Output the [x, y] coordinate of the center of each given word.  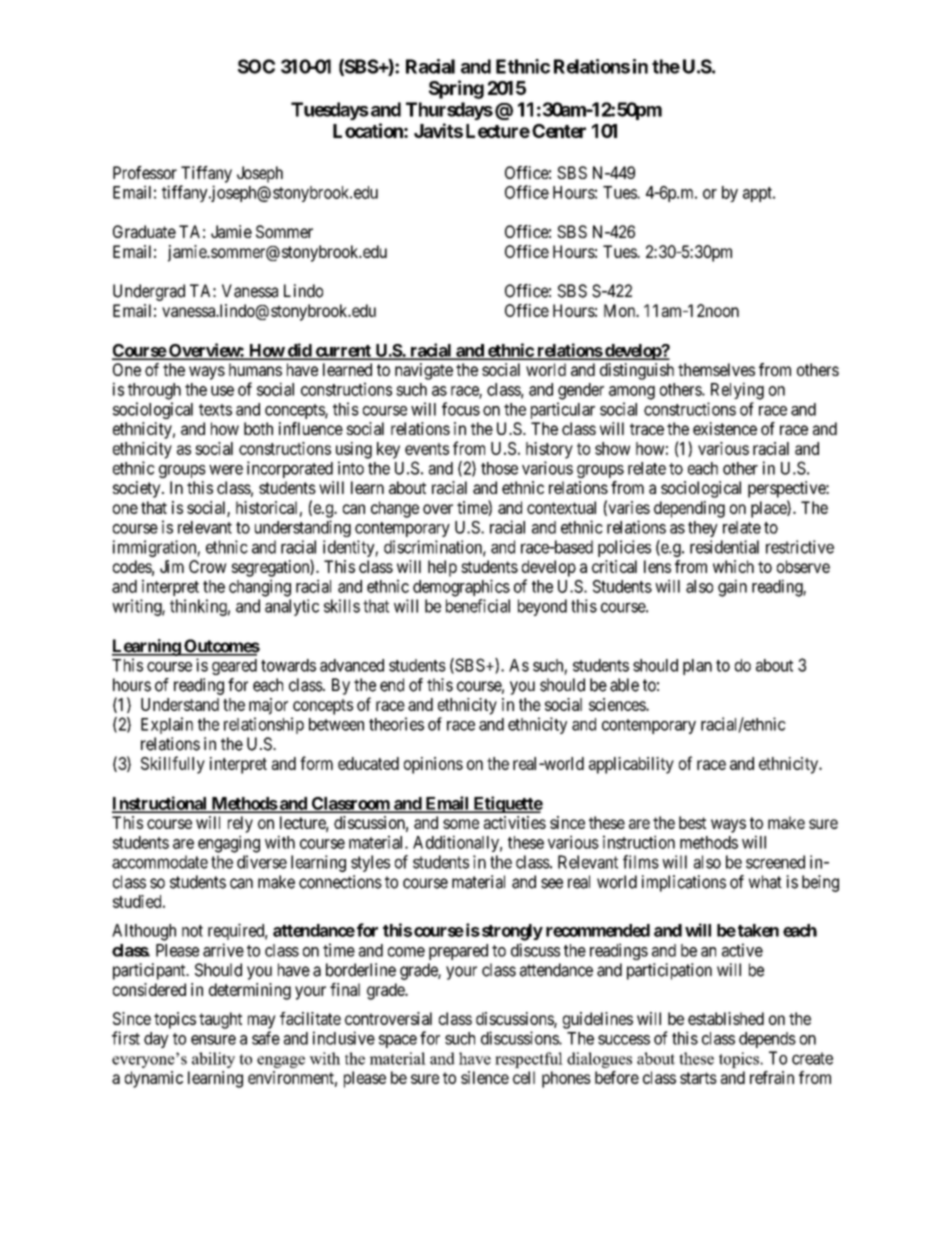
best [692, 822]
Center [559, 131]
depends [767, 1040]
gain [732, 588]
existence [725, 428]
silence [485, 1077]
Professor [145, 172]
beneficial [478, 606]
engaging [229, 844]
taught [220, 1020]
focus [461, 409]
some [461, 824]
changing [260, 588]
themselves [716, 369]
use [222, 391]
